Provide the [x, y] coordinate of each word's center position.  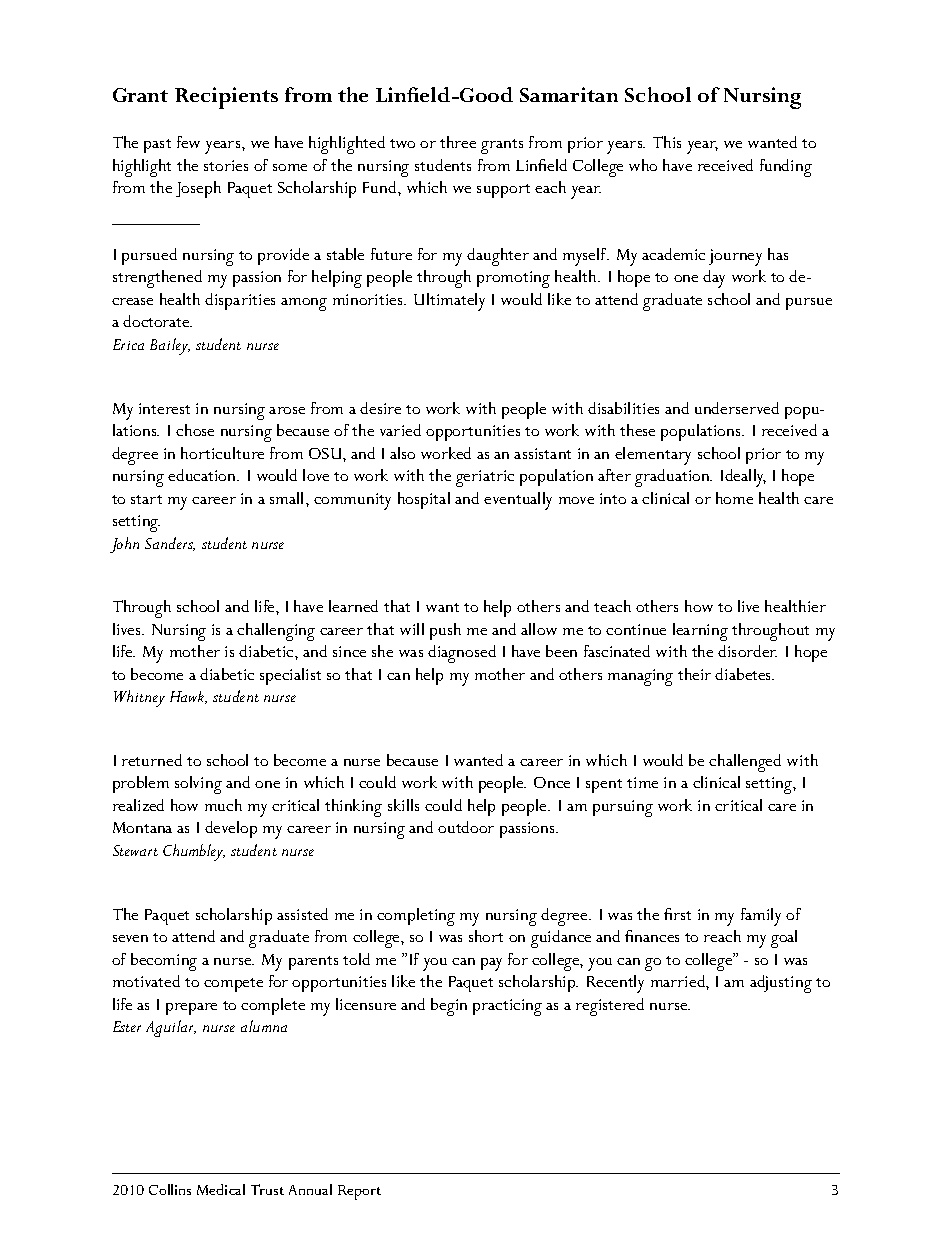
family [761, 917]
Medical [221, 1189]
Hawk [188, 697]
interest [164, 408]
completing [416, 917]
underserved [737, 408]
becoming [164, 962]
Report [359, 1192]
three [458, 142]
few [188, 142]
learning [700, 632]
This [667, 142]
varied [400, 430]
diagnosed [462, 654]
